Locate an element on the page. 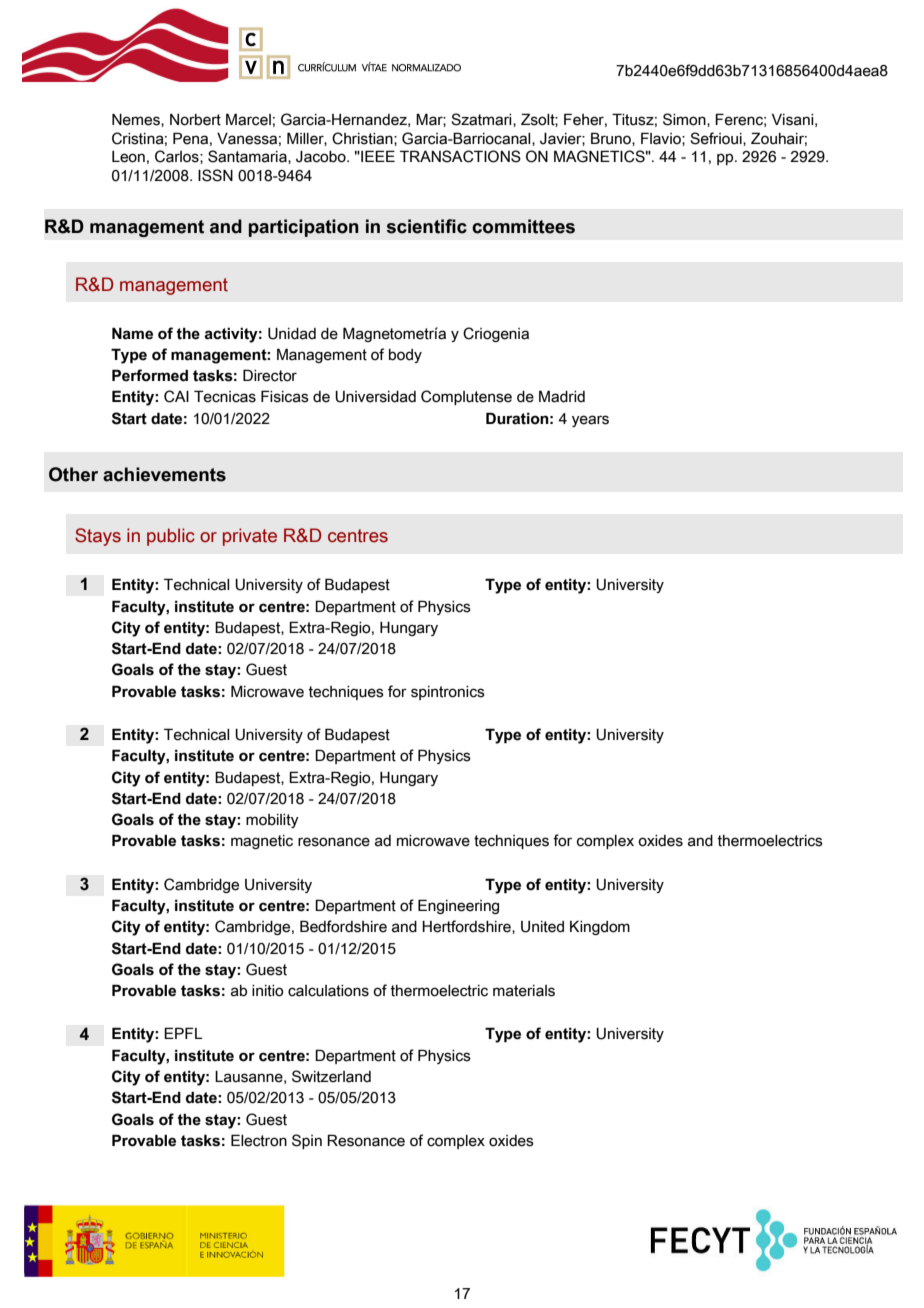 The width and height of the document is (924, 1308). Bruno is located at coordinates (612, 139).
